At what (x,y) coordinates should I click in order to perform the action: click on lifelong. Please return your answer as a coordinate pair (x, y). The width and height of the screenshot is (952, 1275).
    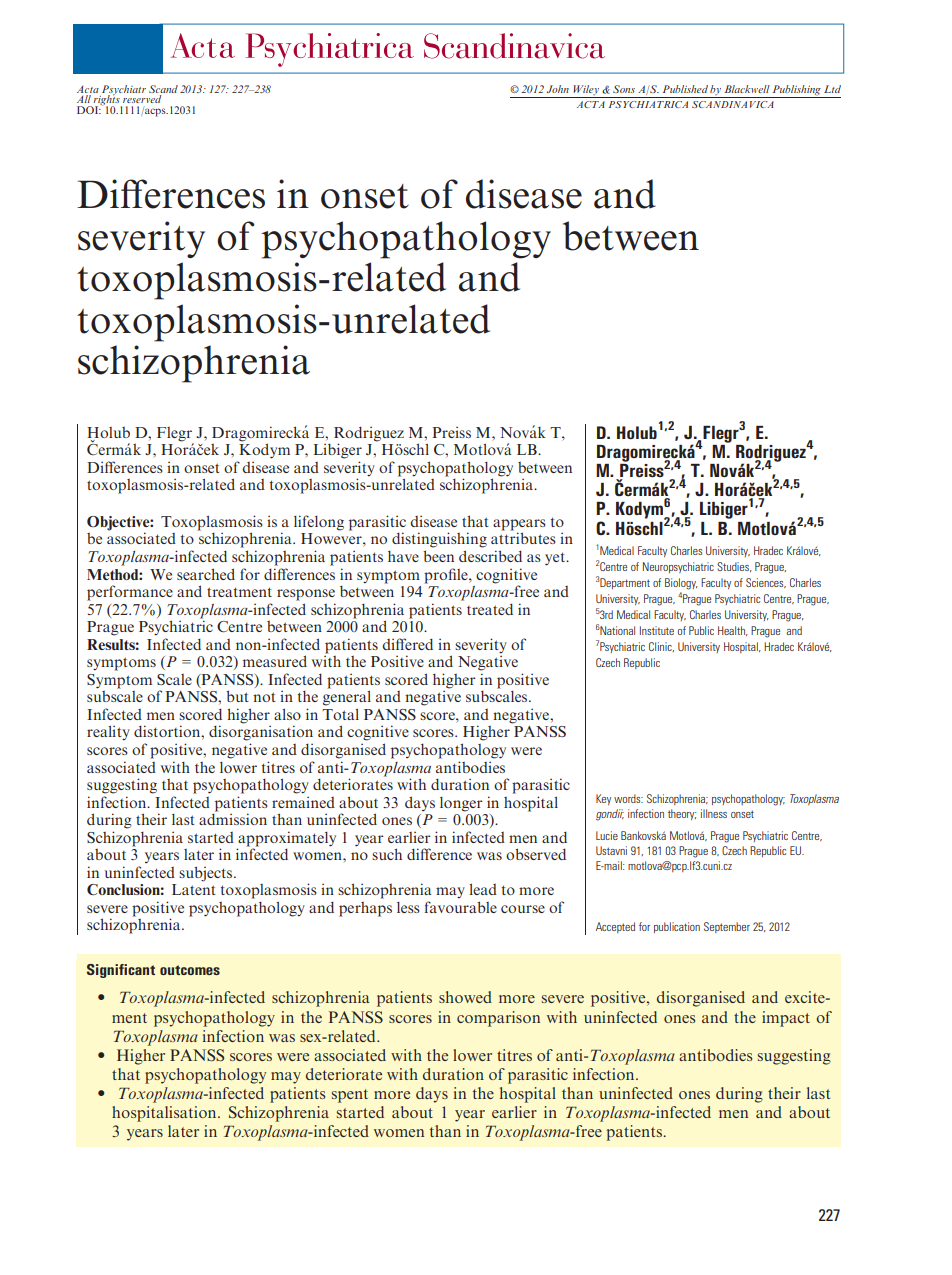
    Looking at the image, I should click on (319, 523).
